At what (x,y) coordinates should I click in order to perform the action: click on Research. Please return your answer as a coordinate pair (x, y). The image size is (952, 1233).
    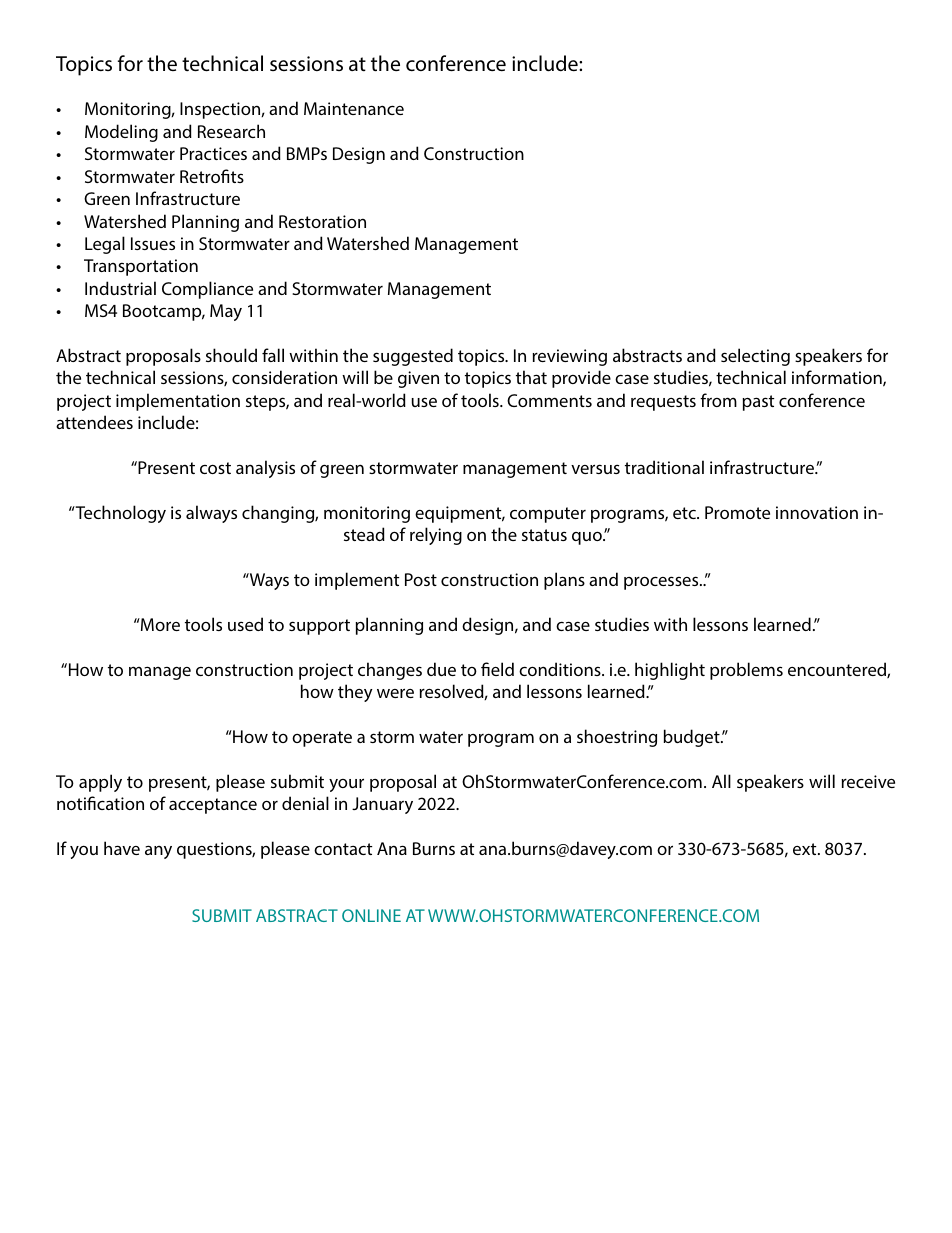
    Looking at the image, I should click on (231, 131).
